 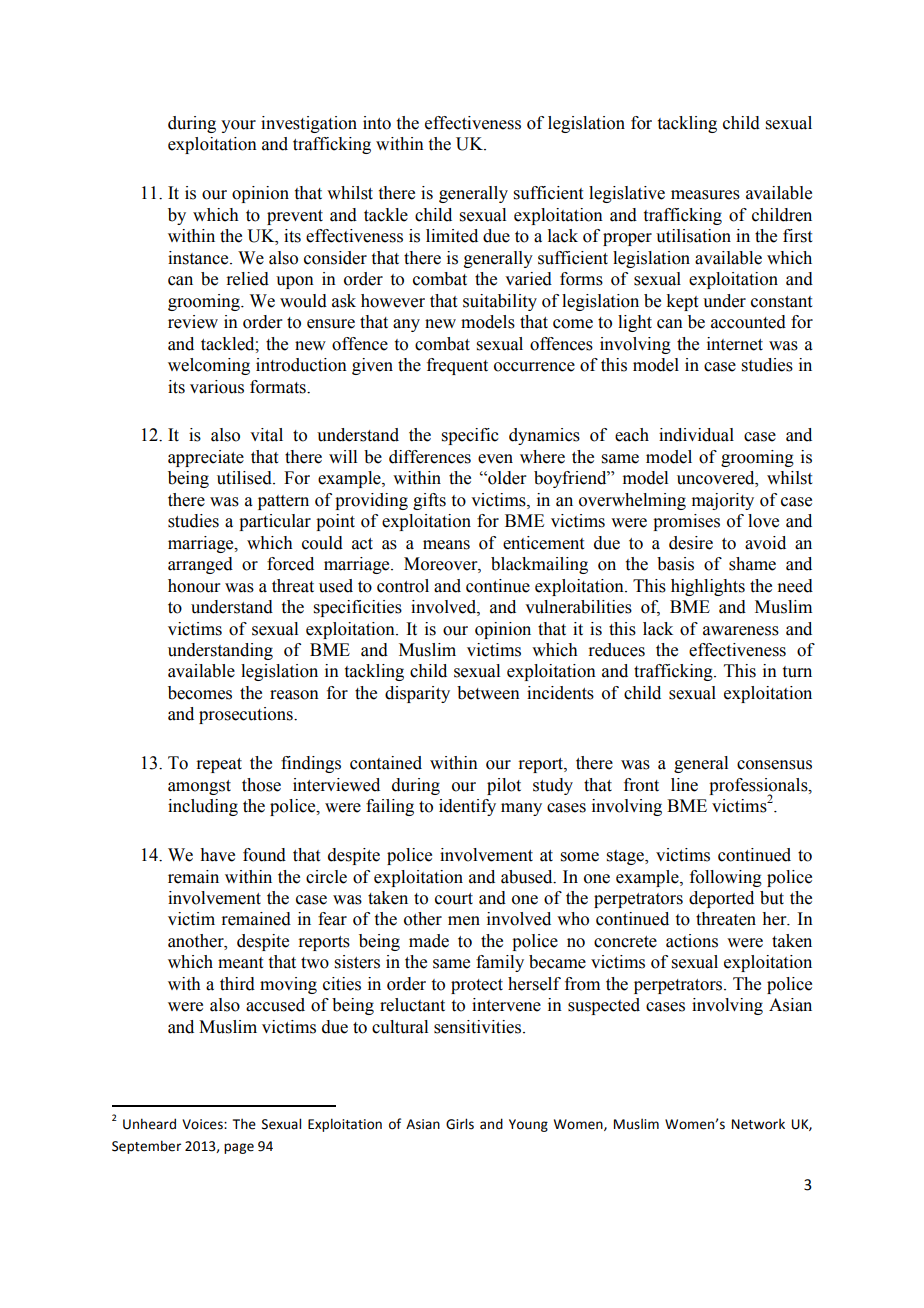 I want to click on control, so click(x=403, y=586).
